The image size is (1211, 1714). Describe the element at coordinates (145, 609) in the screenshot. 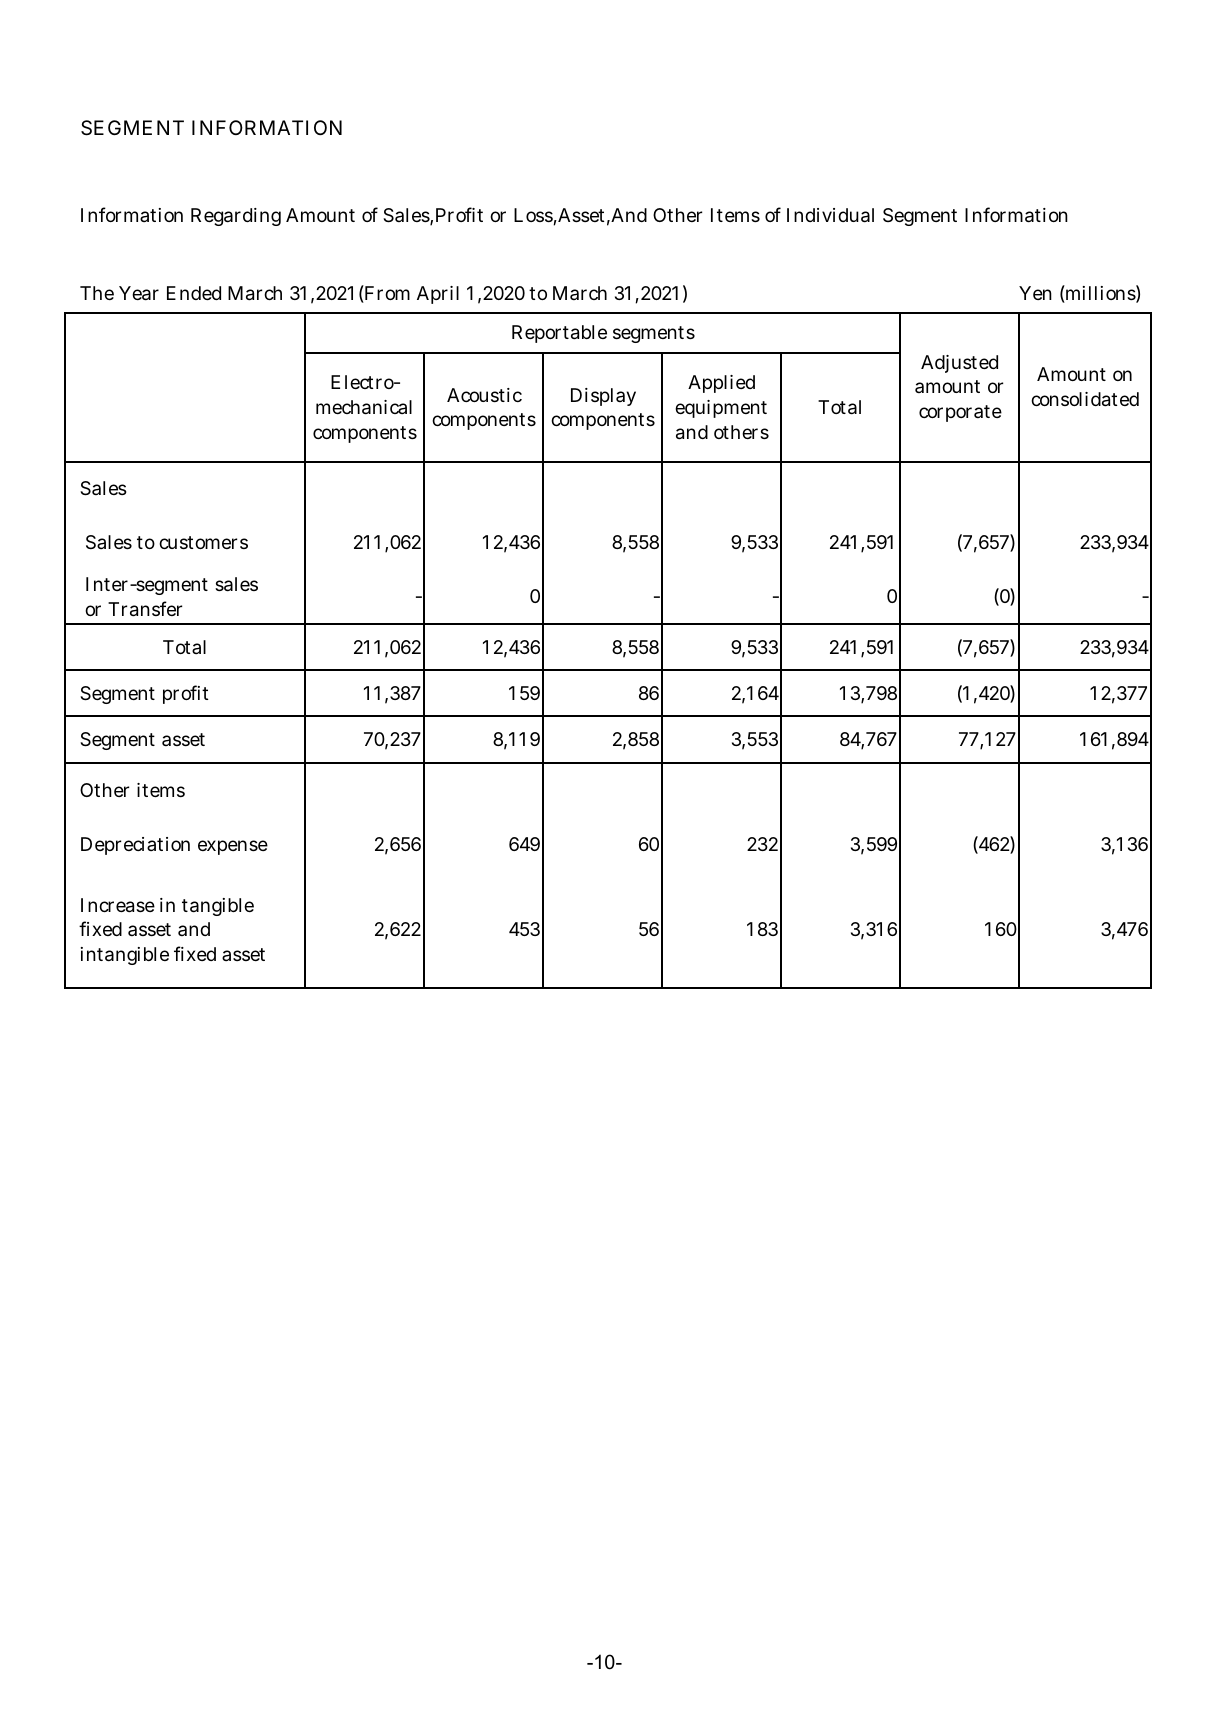

I see `Transfer` at that location.
